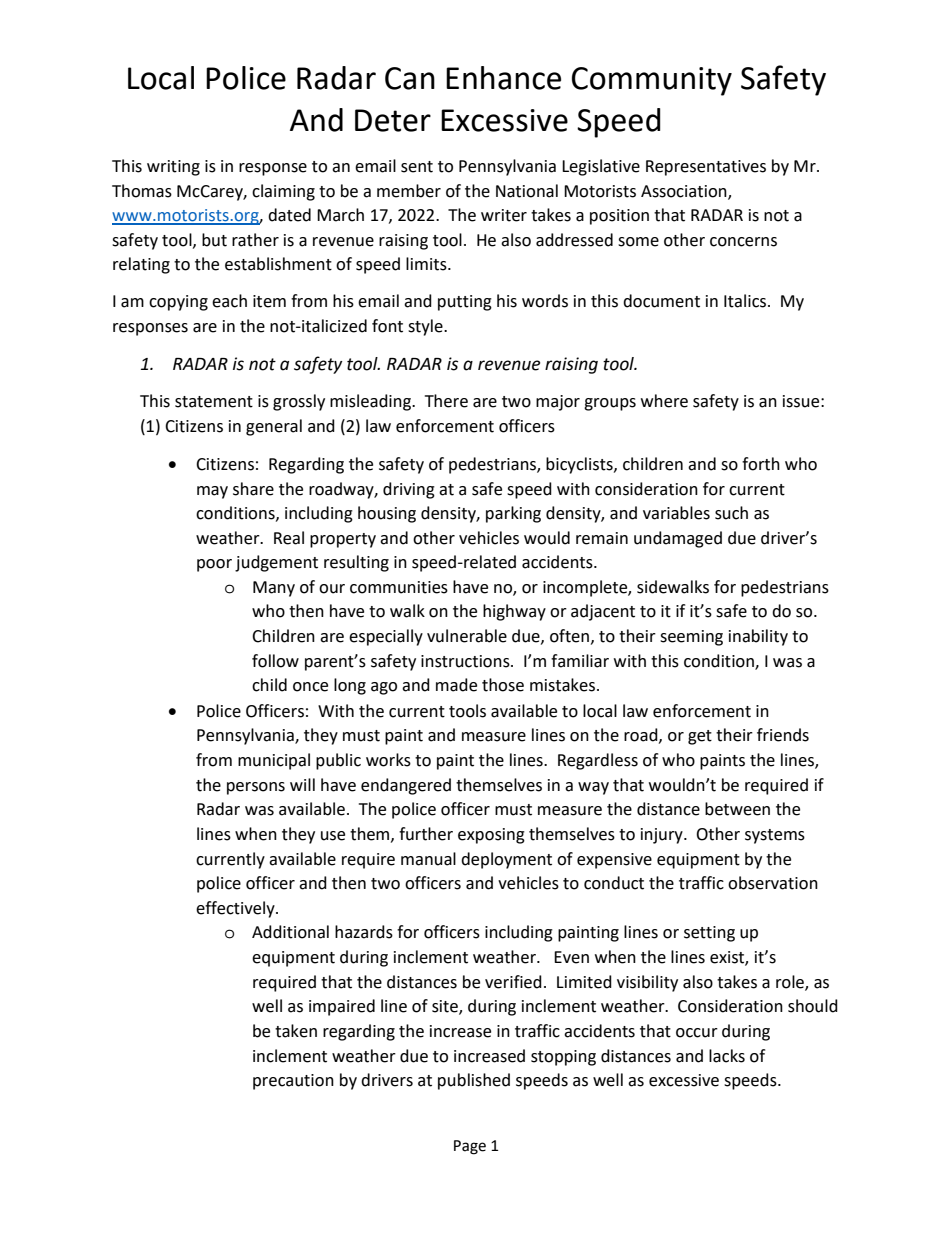  What do you see at coordinates (503, 78) in the screenshot?
I see `Enhance` at bounding box center [503, 78].
